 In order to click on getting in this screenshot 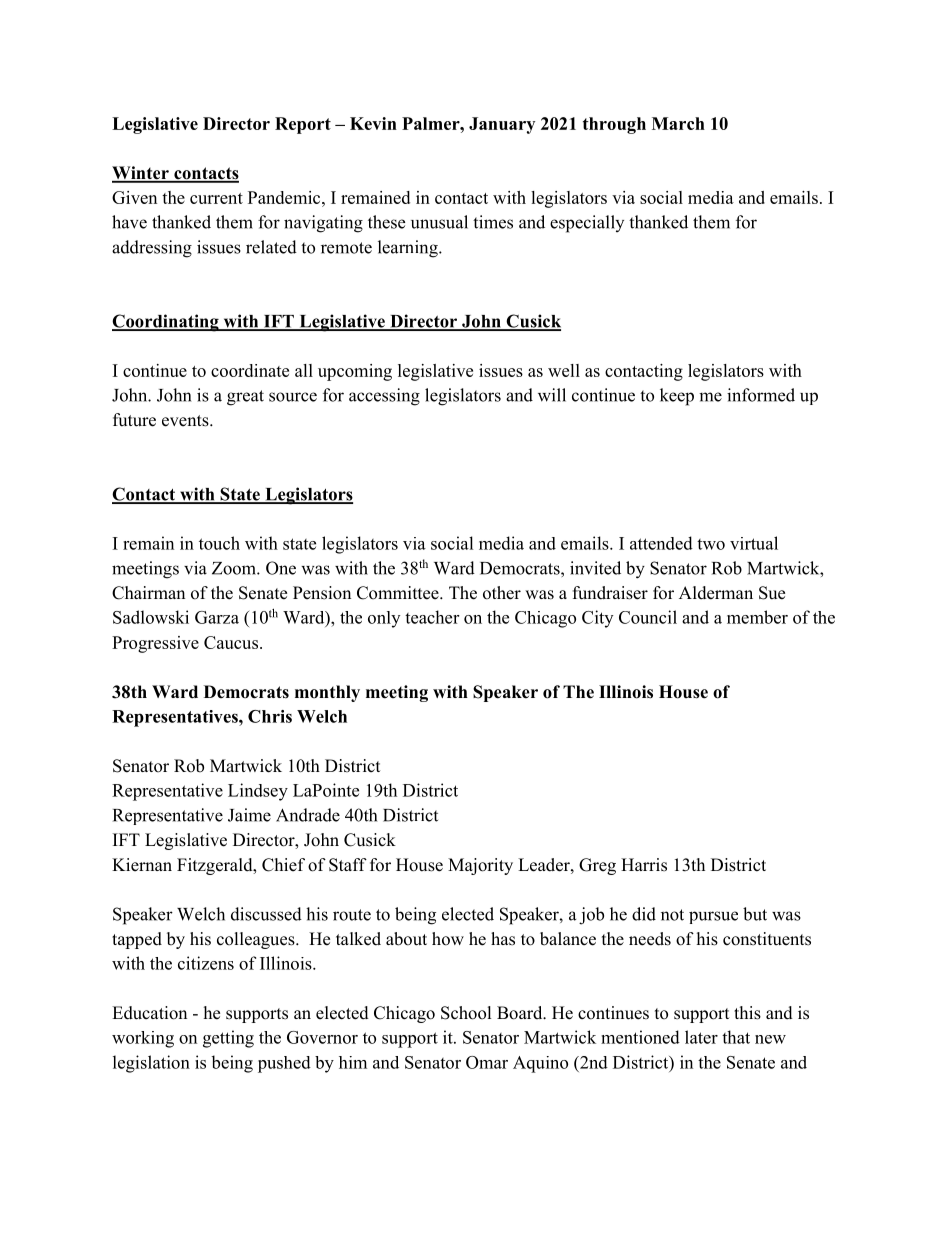, I will do `click(228, 1039)`.
